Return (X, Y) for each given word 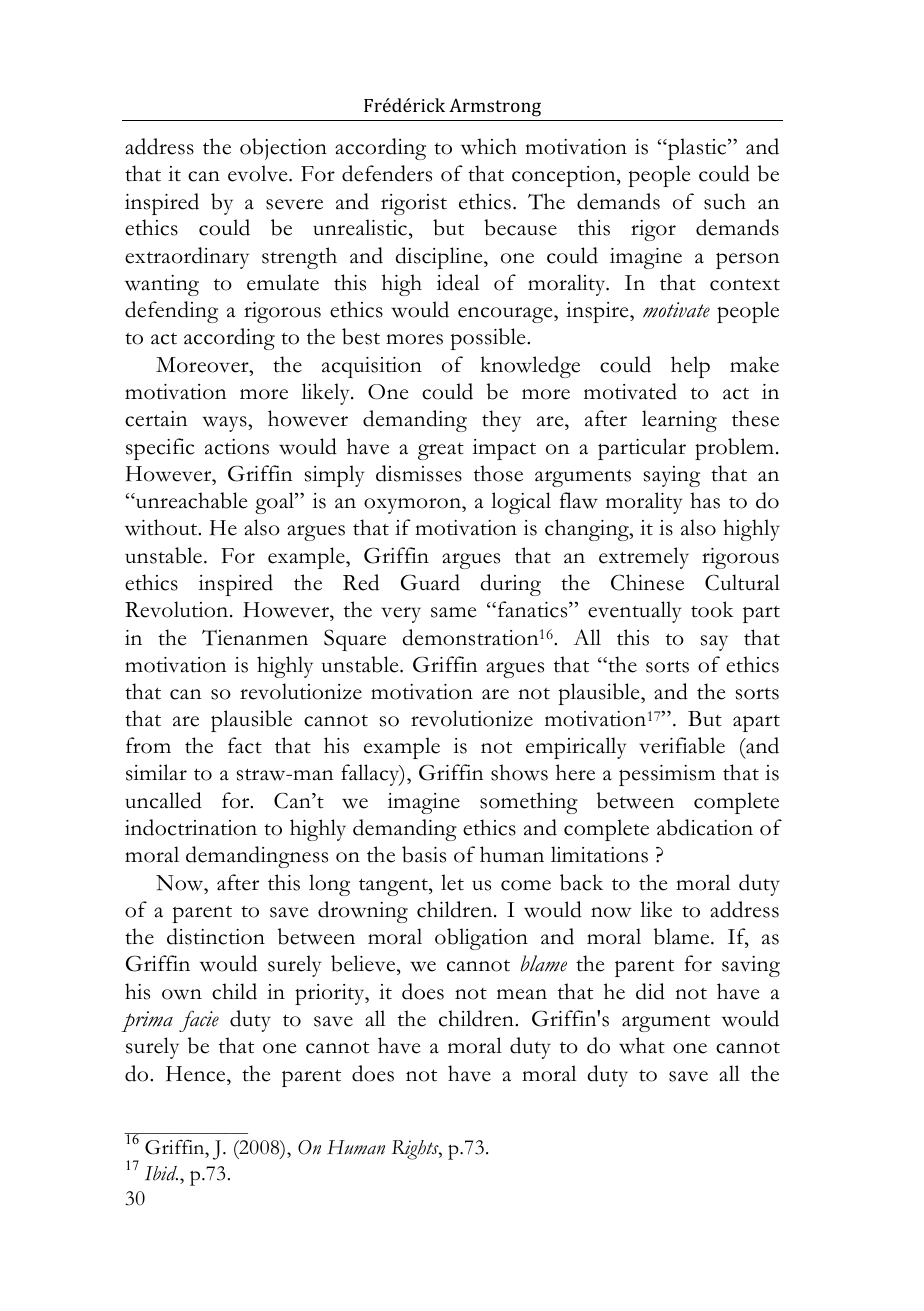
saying (672, 476)
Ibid (161, 1173)
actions (237, 447)
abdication (705, 827)
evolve (259, 173)
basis (424, 854)
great (441, 451)
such (725, 201)
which (489, 146)
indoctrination (191, 827)
